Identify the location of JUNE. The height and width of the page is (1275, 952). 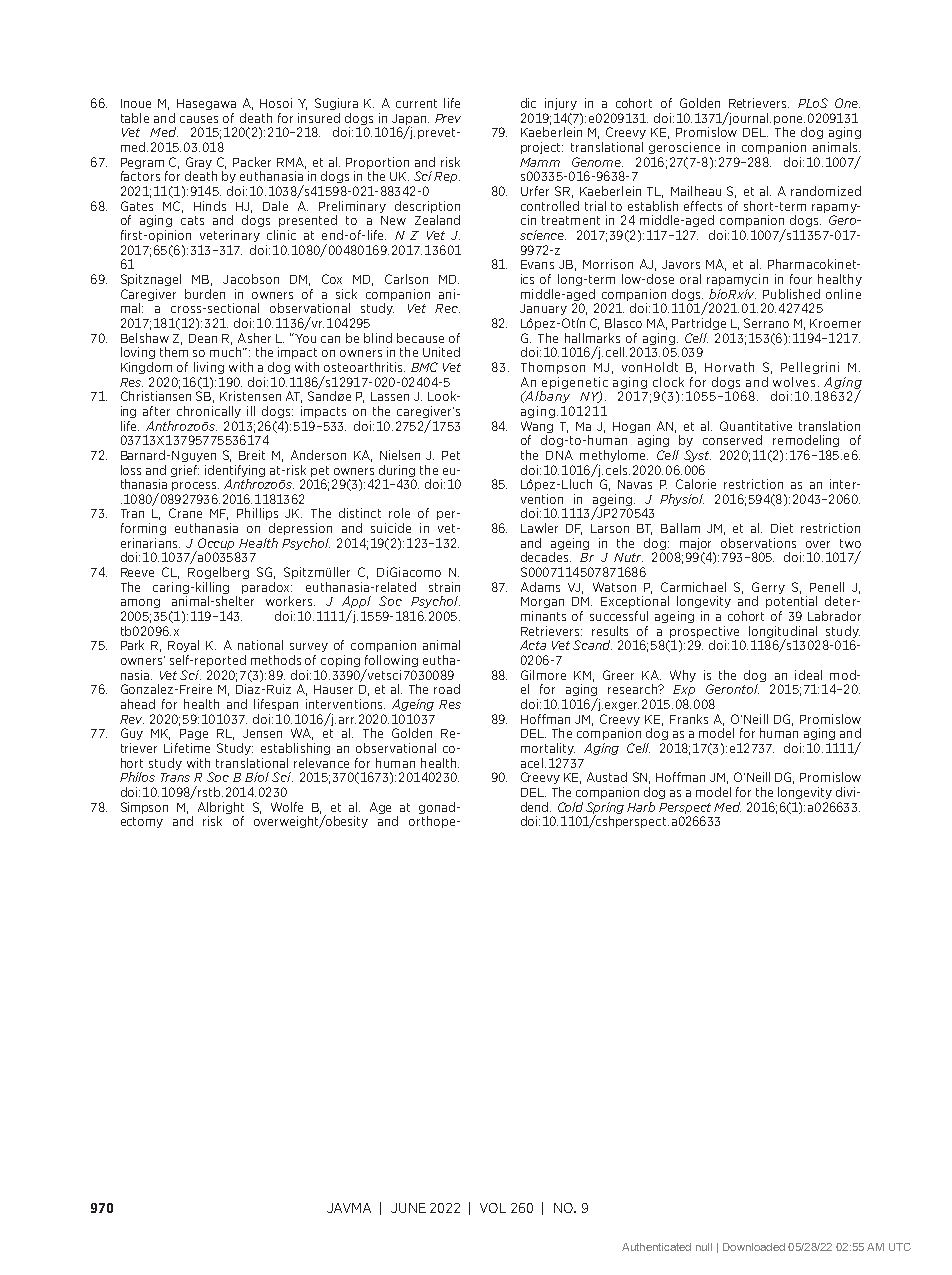
(408, 1208).
